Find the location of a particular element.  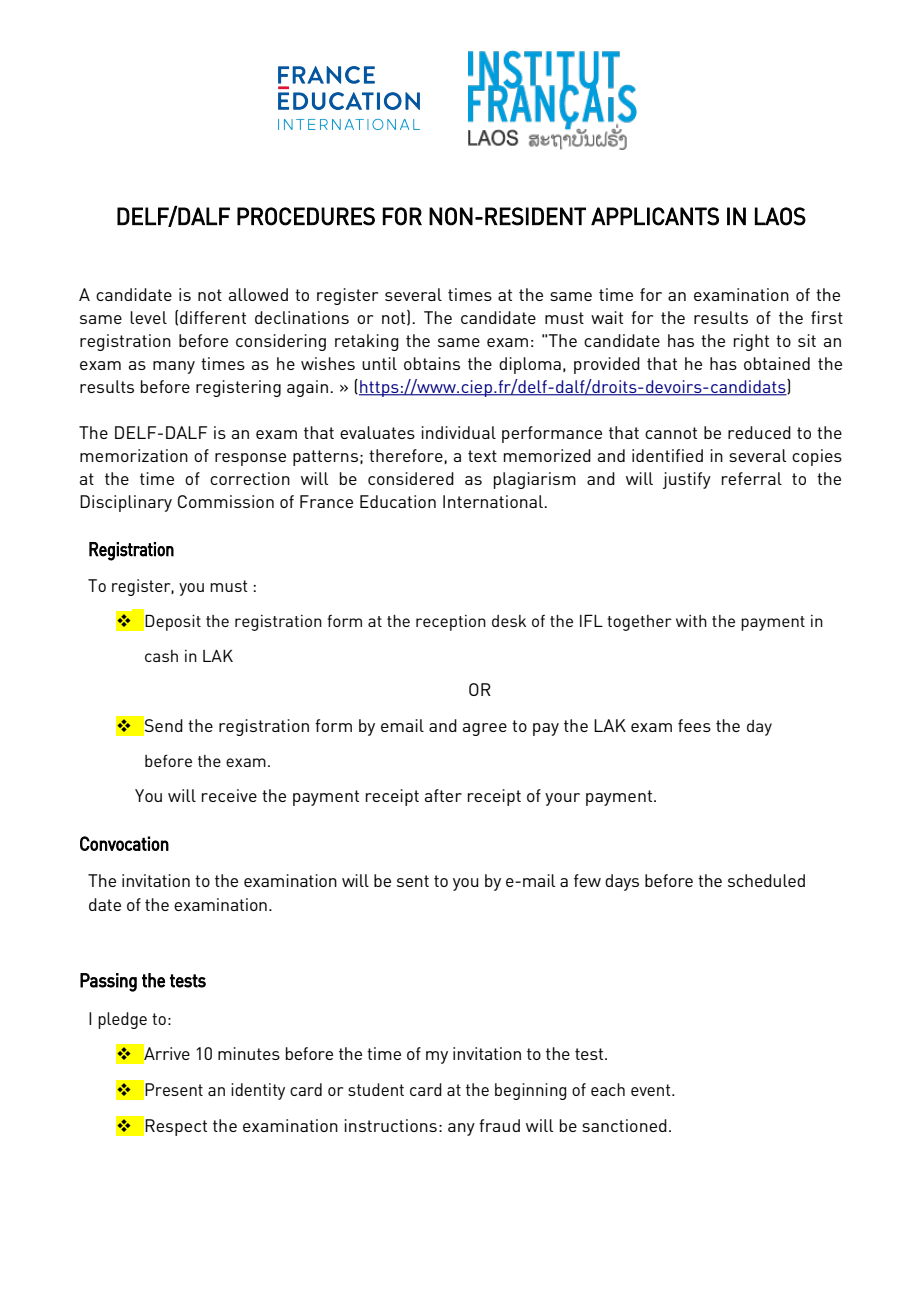

with is located at coordinates (691, 621).
